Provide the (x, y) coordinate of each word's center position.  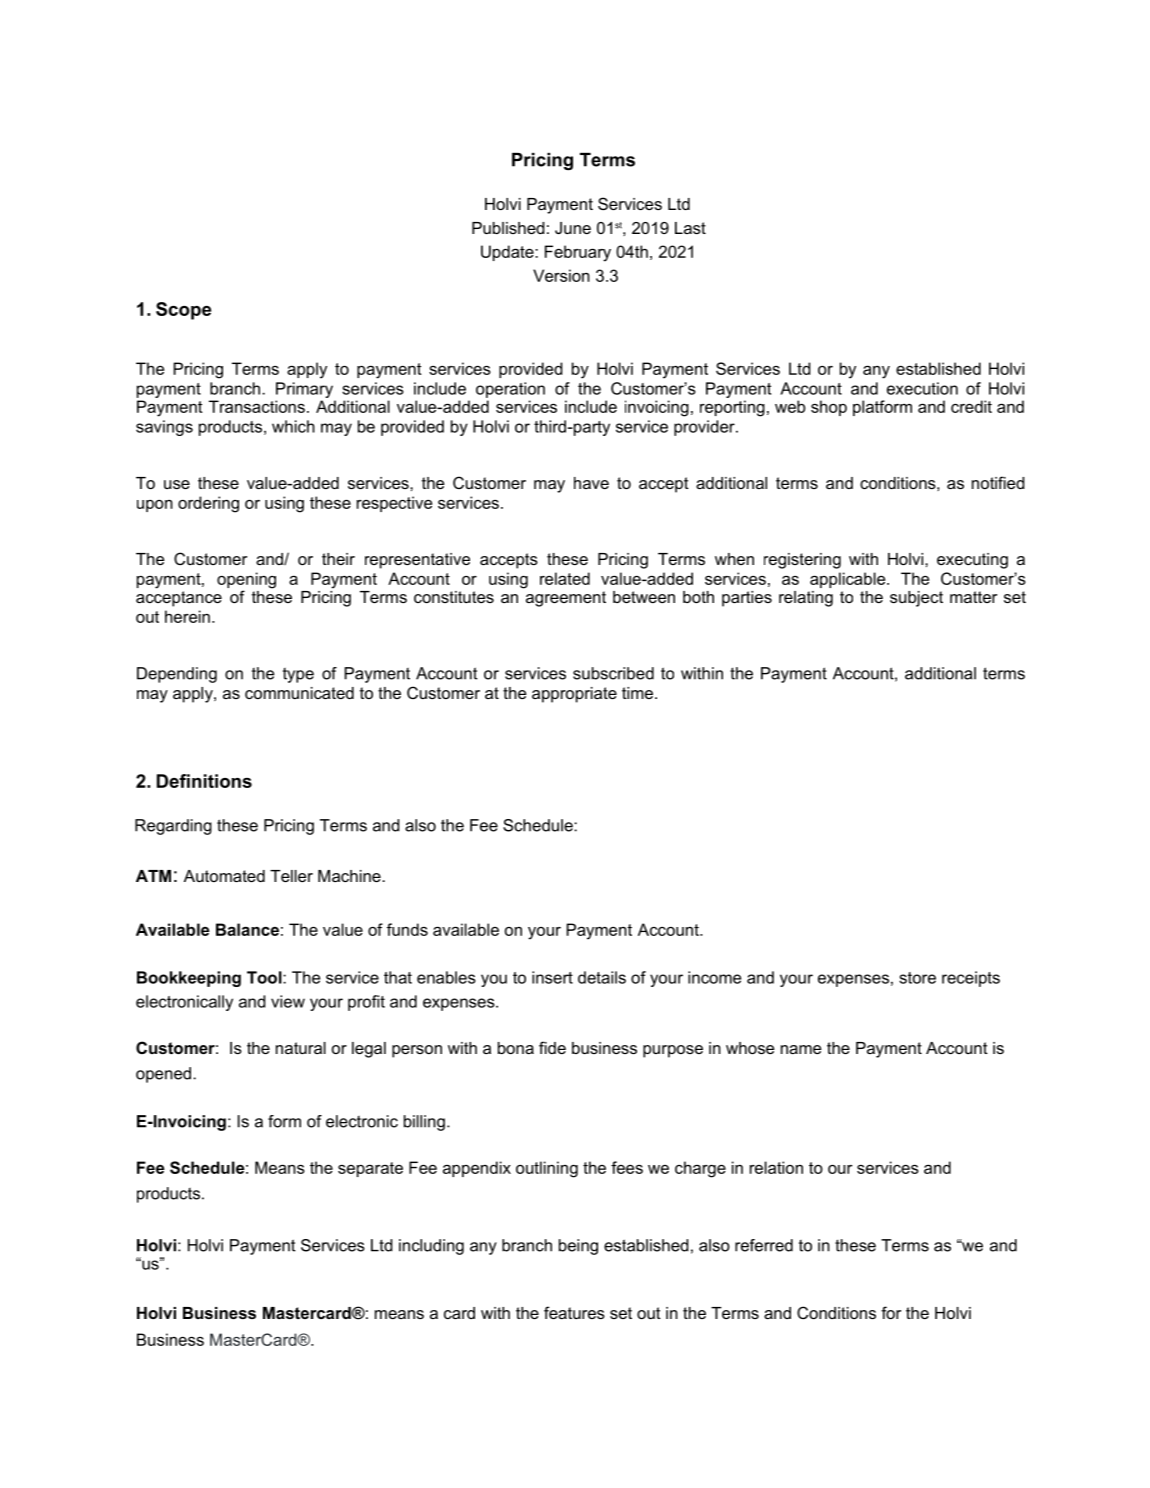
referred (764, 1245)
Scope (183, 311)
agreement (566, 599)
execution (922, 388)
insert (552, 977)
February (578, 253)
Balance (247, 929)
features (574, 1312)
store (917, 978)
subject (916, 599)
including (431, 1247)
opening (246, 581)
